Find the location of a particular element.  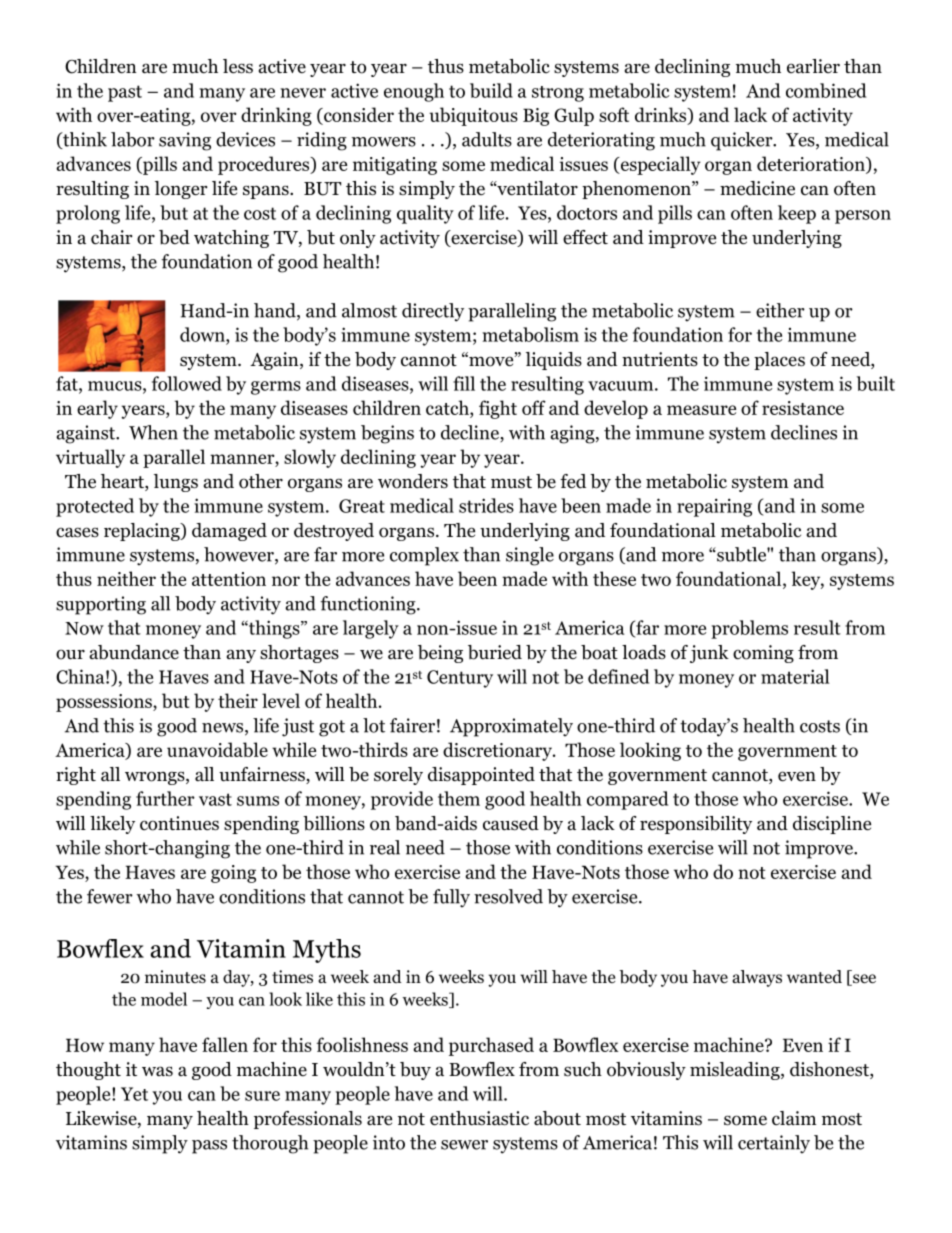

buried is located at coordinates (495, 652).
